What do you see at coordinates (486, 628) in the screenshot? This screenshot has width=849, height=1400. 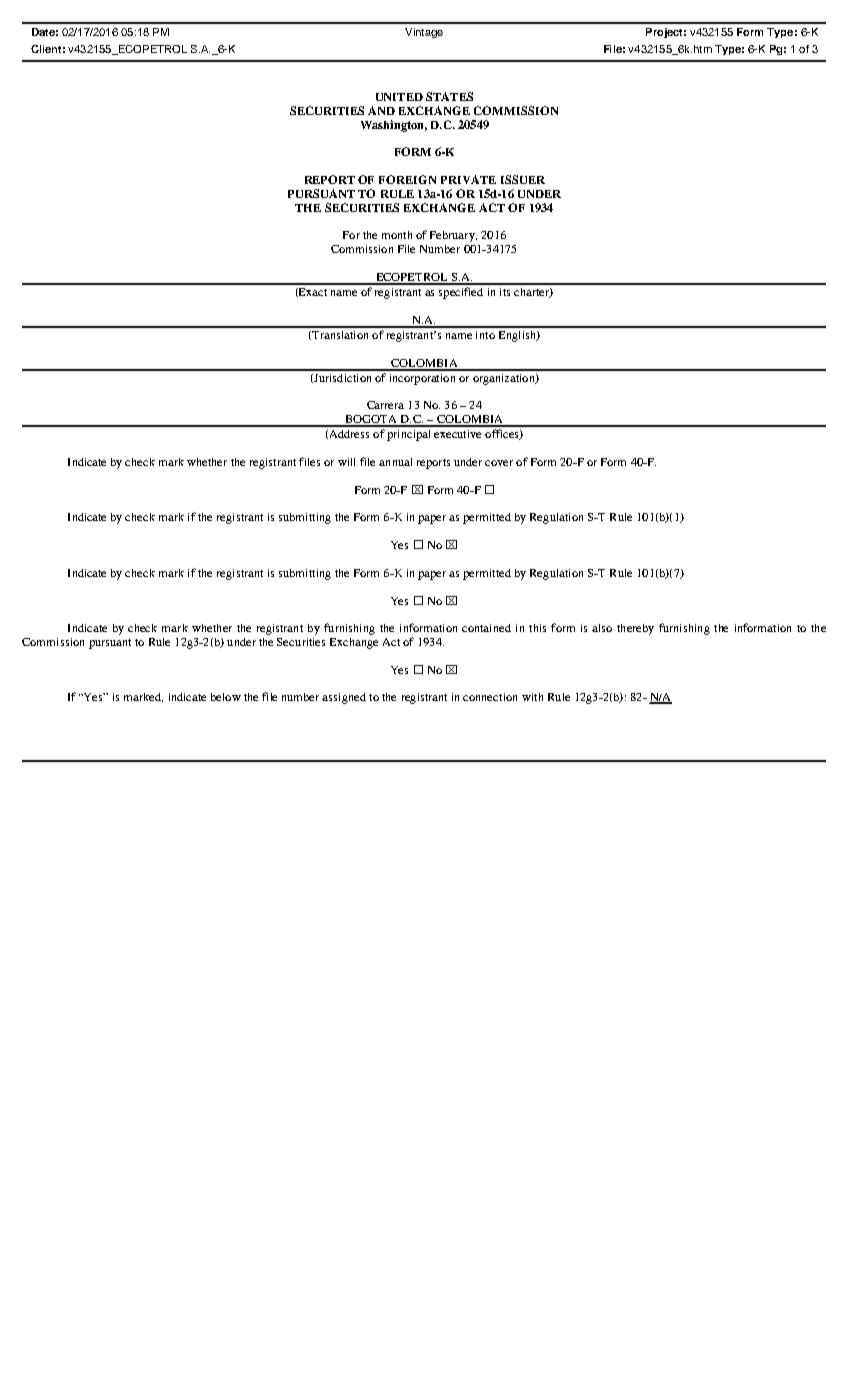 I see `contained` at bounding box center [486, 628].
